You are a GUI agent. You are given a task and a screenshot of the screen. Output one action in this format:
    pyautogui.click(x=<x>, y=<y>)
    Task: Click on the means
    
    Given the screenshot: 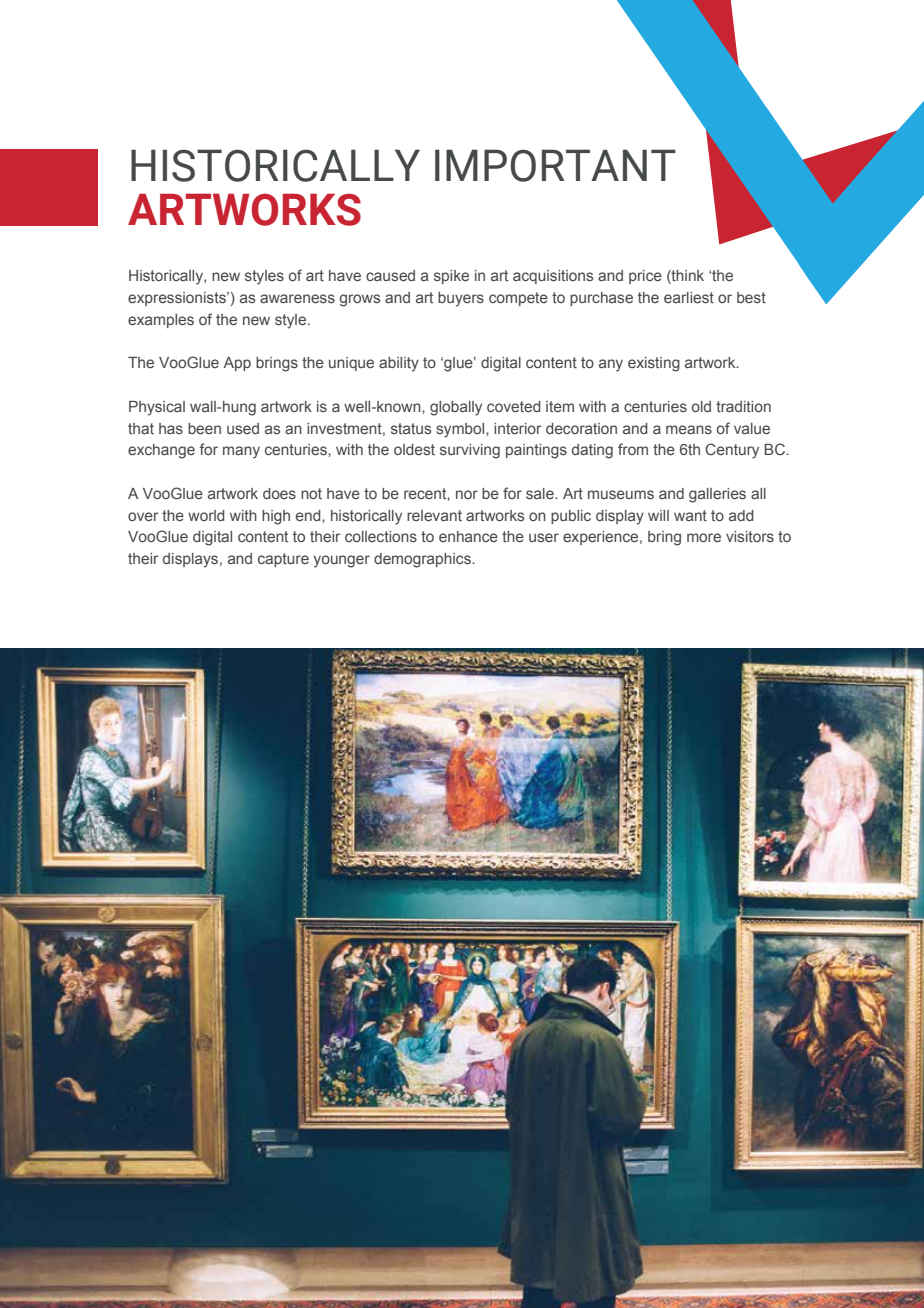 What is the action you would take?
    pyautogui.click(x=689, y=429)
